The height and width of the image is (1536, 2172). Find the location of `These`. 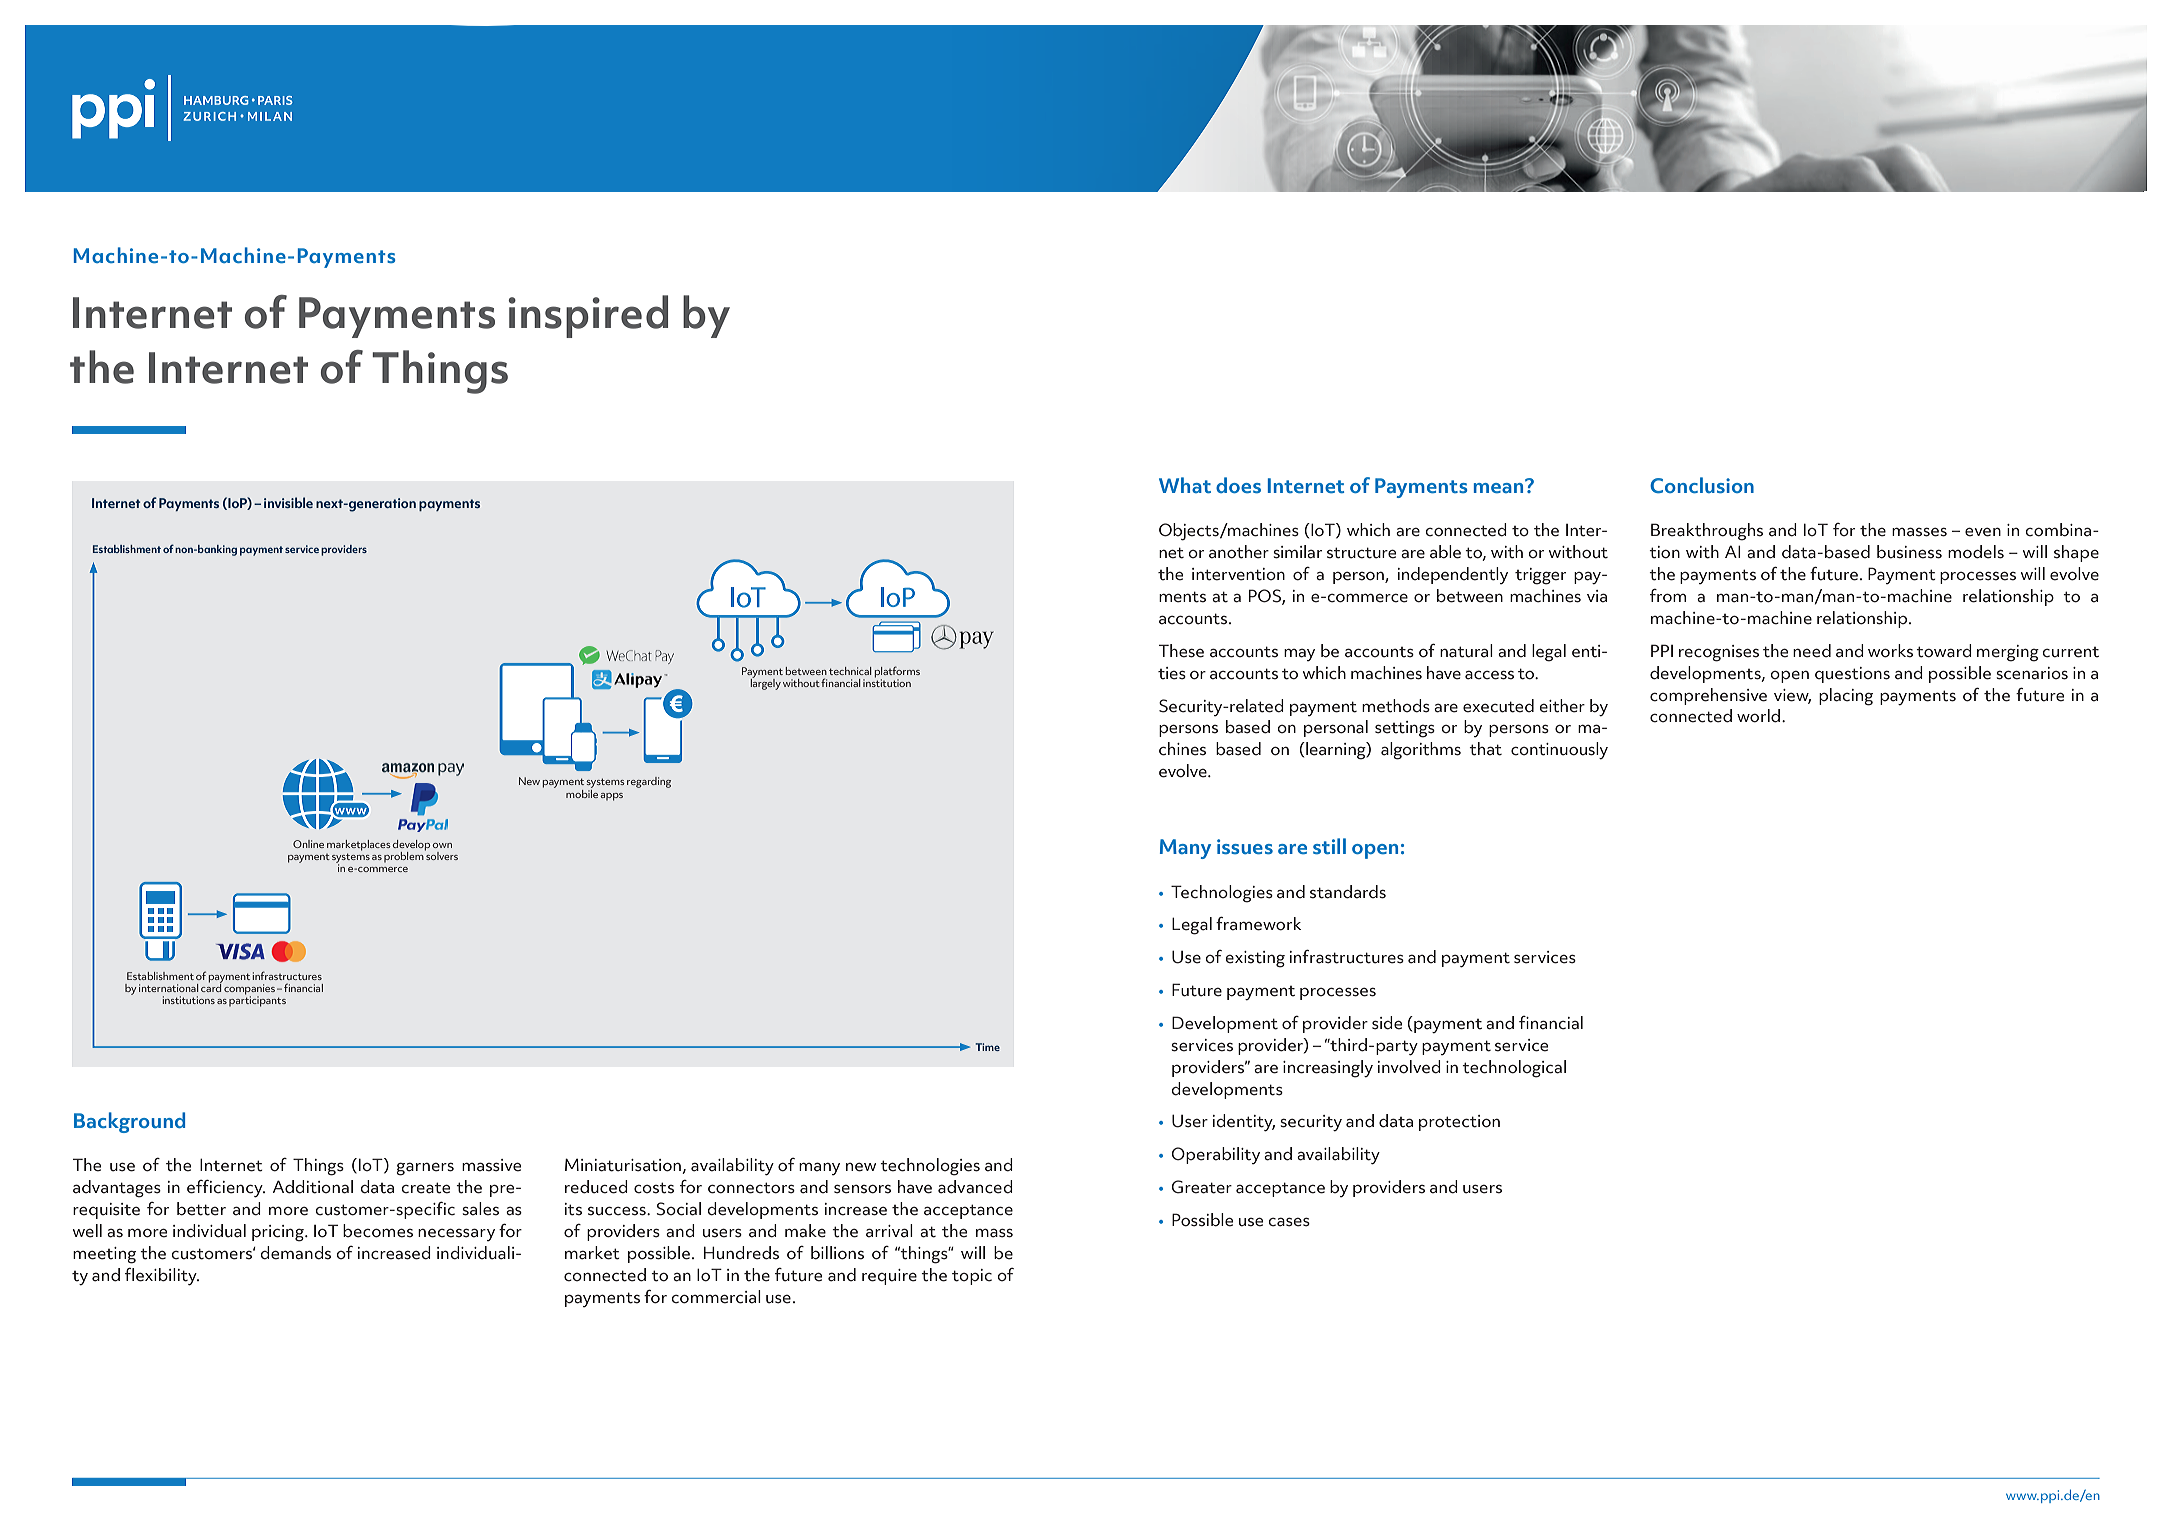

These is located at coordinates (1181, 651).
